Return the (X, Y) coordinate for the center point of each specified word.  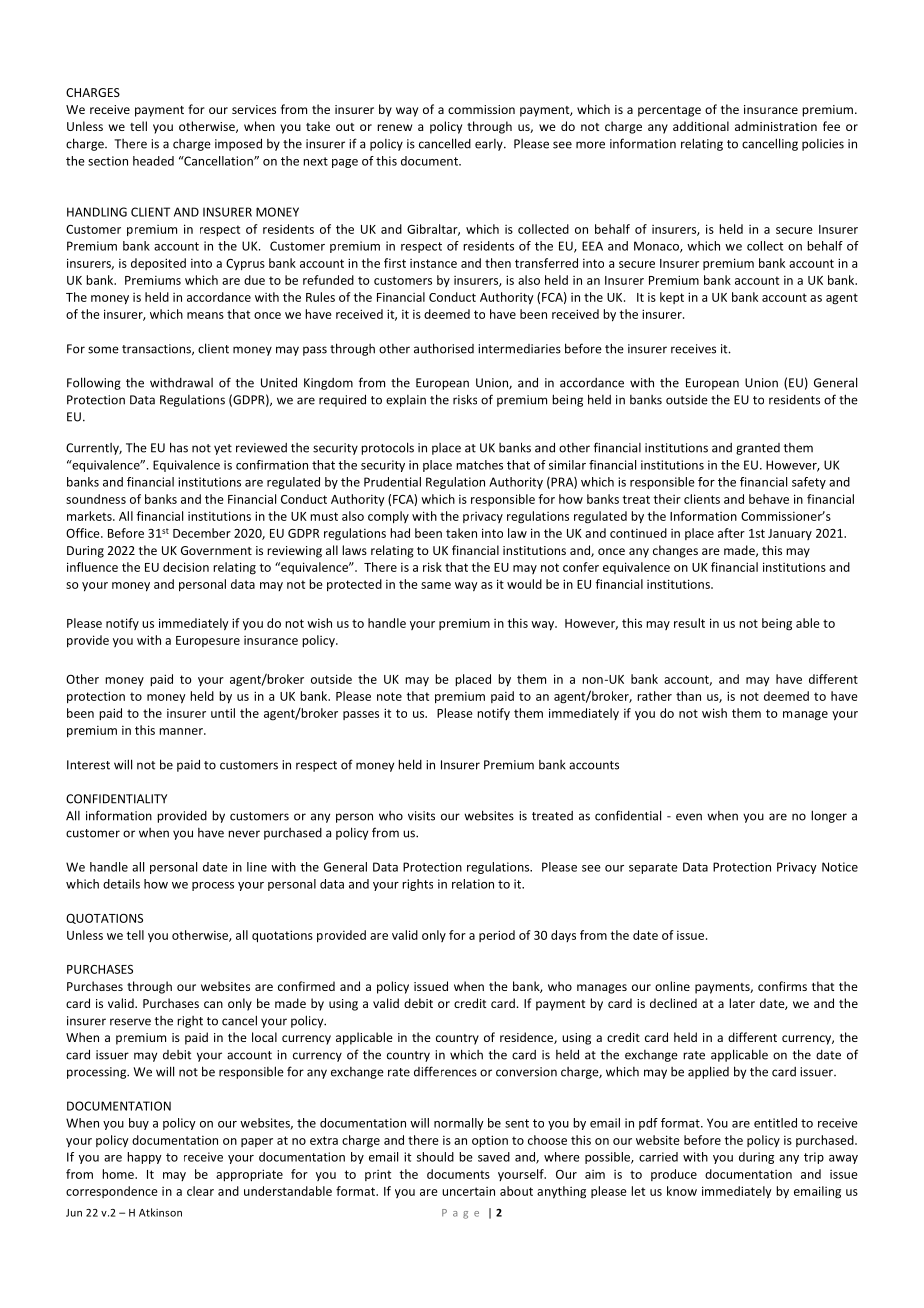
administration (776, 126)
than (688, 696)
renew (394, 127)
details (121, 884)
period (497, 936)
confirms (782, 986)
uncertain (468, 1191)
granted (758, 449)
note (389, 696)
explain (406, 401)
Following (94, 383)
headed (153, 161)
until (223, 713)
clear (200, 1191)
